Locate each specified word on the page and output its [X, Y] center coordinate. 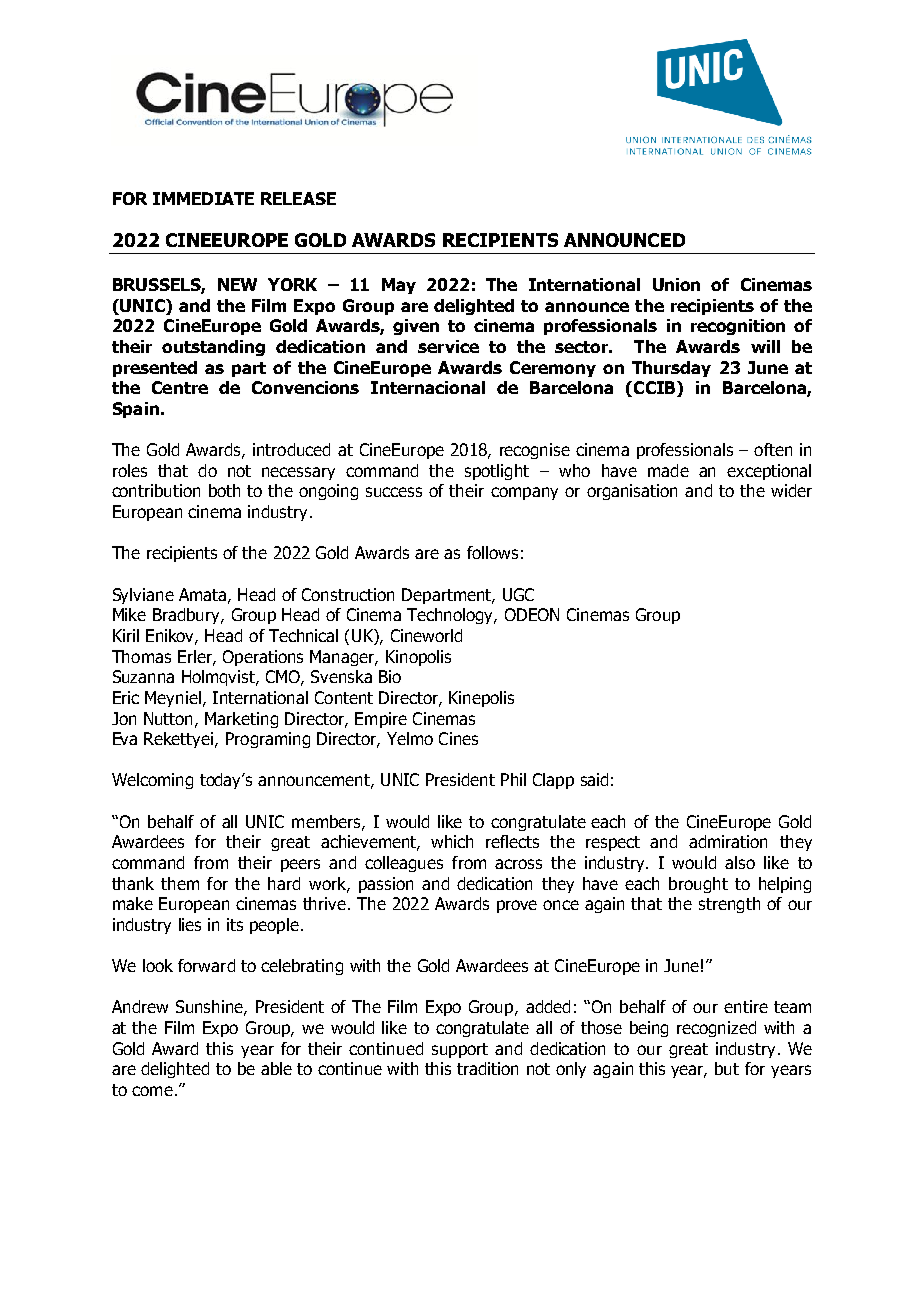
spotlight [497, 472]
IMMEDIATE [203, 198]
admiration [728, 841]
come [152, 1091]
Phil [513, 779]
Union [676, 284]
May [399, 286]
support [460, 1050]
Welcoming [152, 781]
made [668, 470]
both [224, 490]
